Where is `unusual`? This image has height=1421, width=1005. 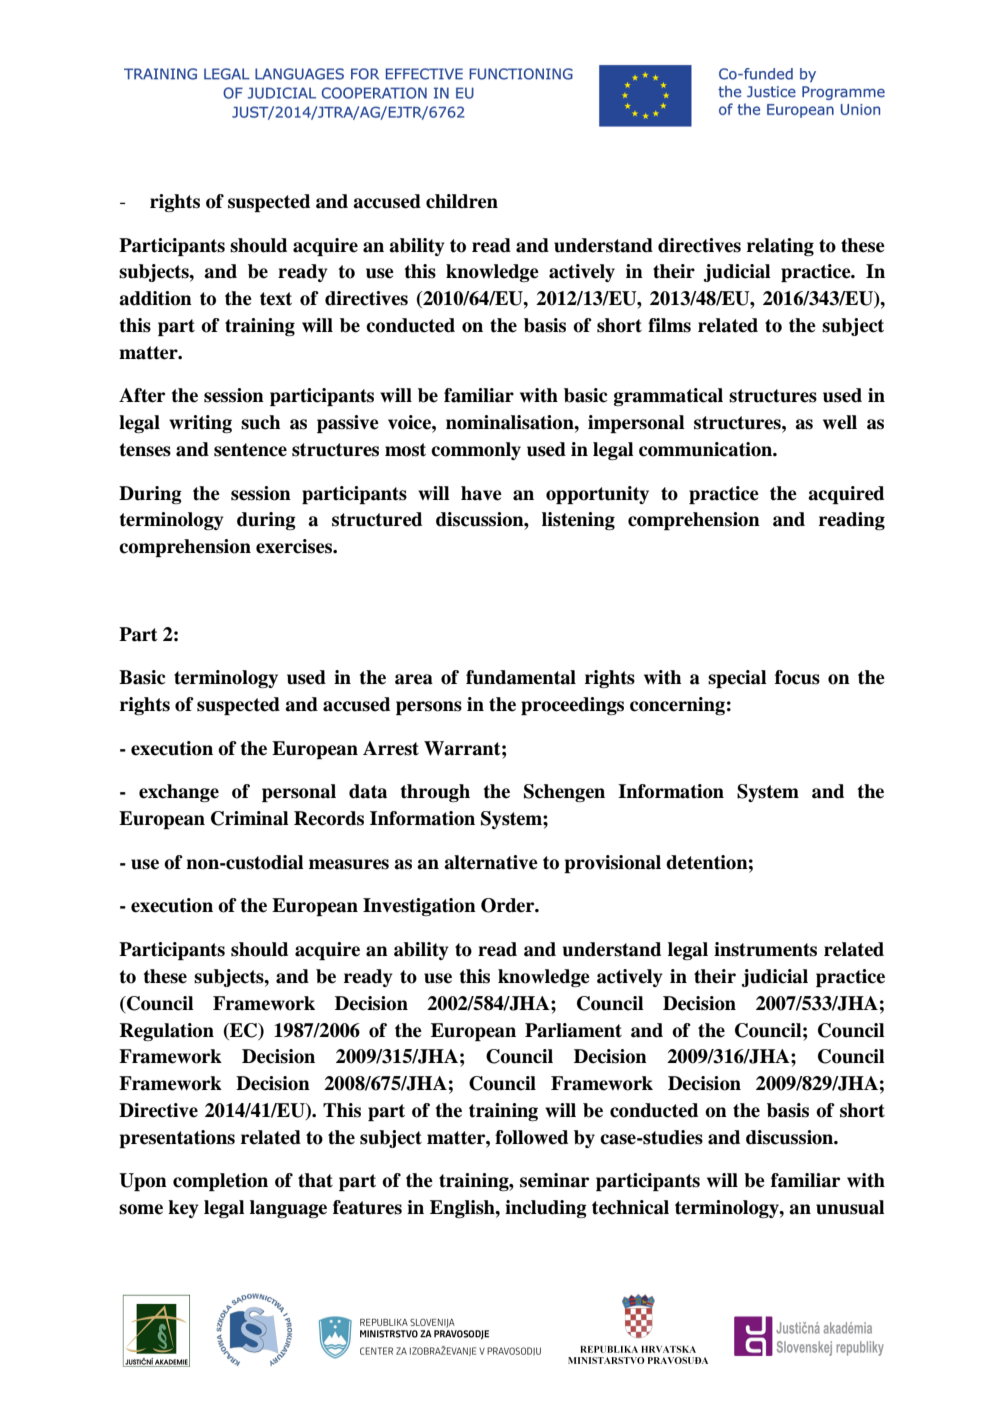
unusual is located at coordinates (850, 1207).
